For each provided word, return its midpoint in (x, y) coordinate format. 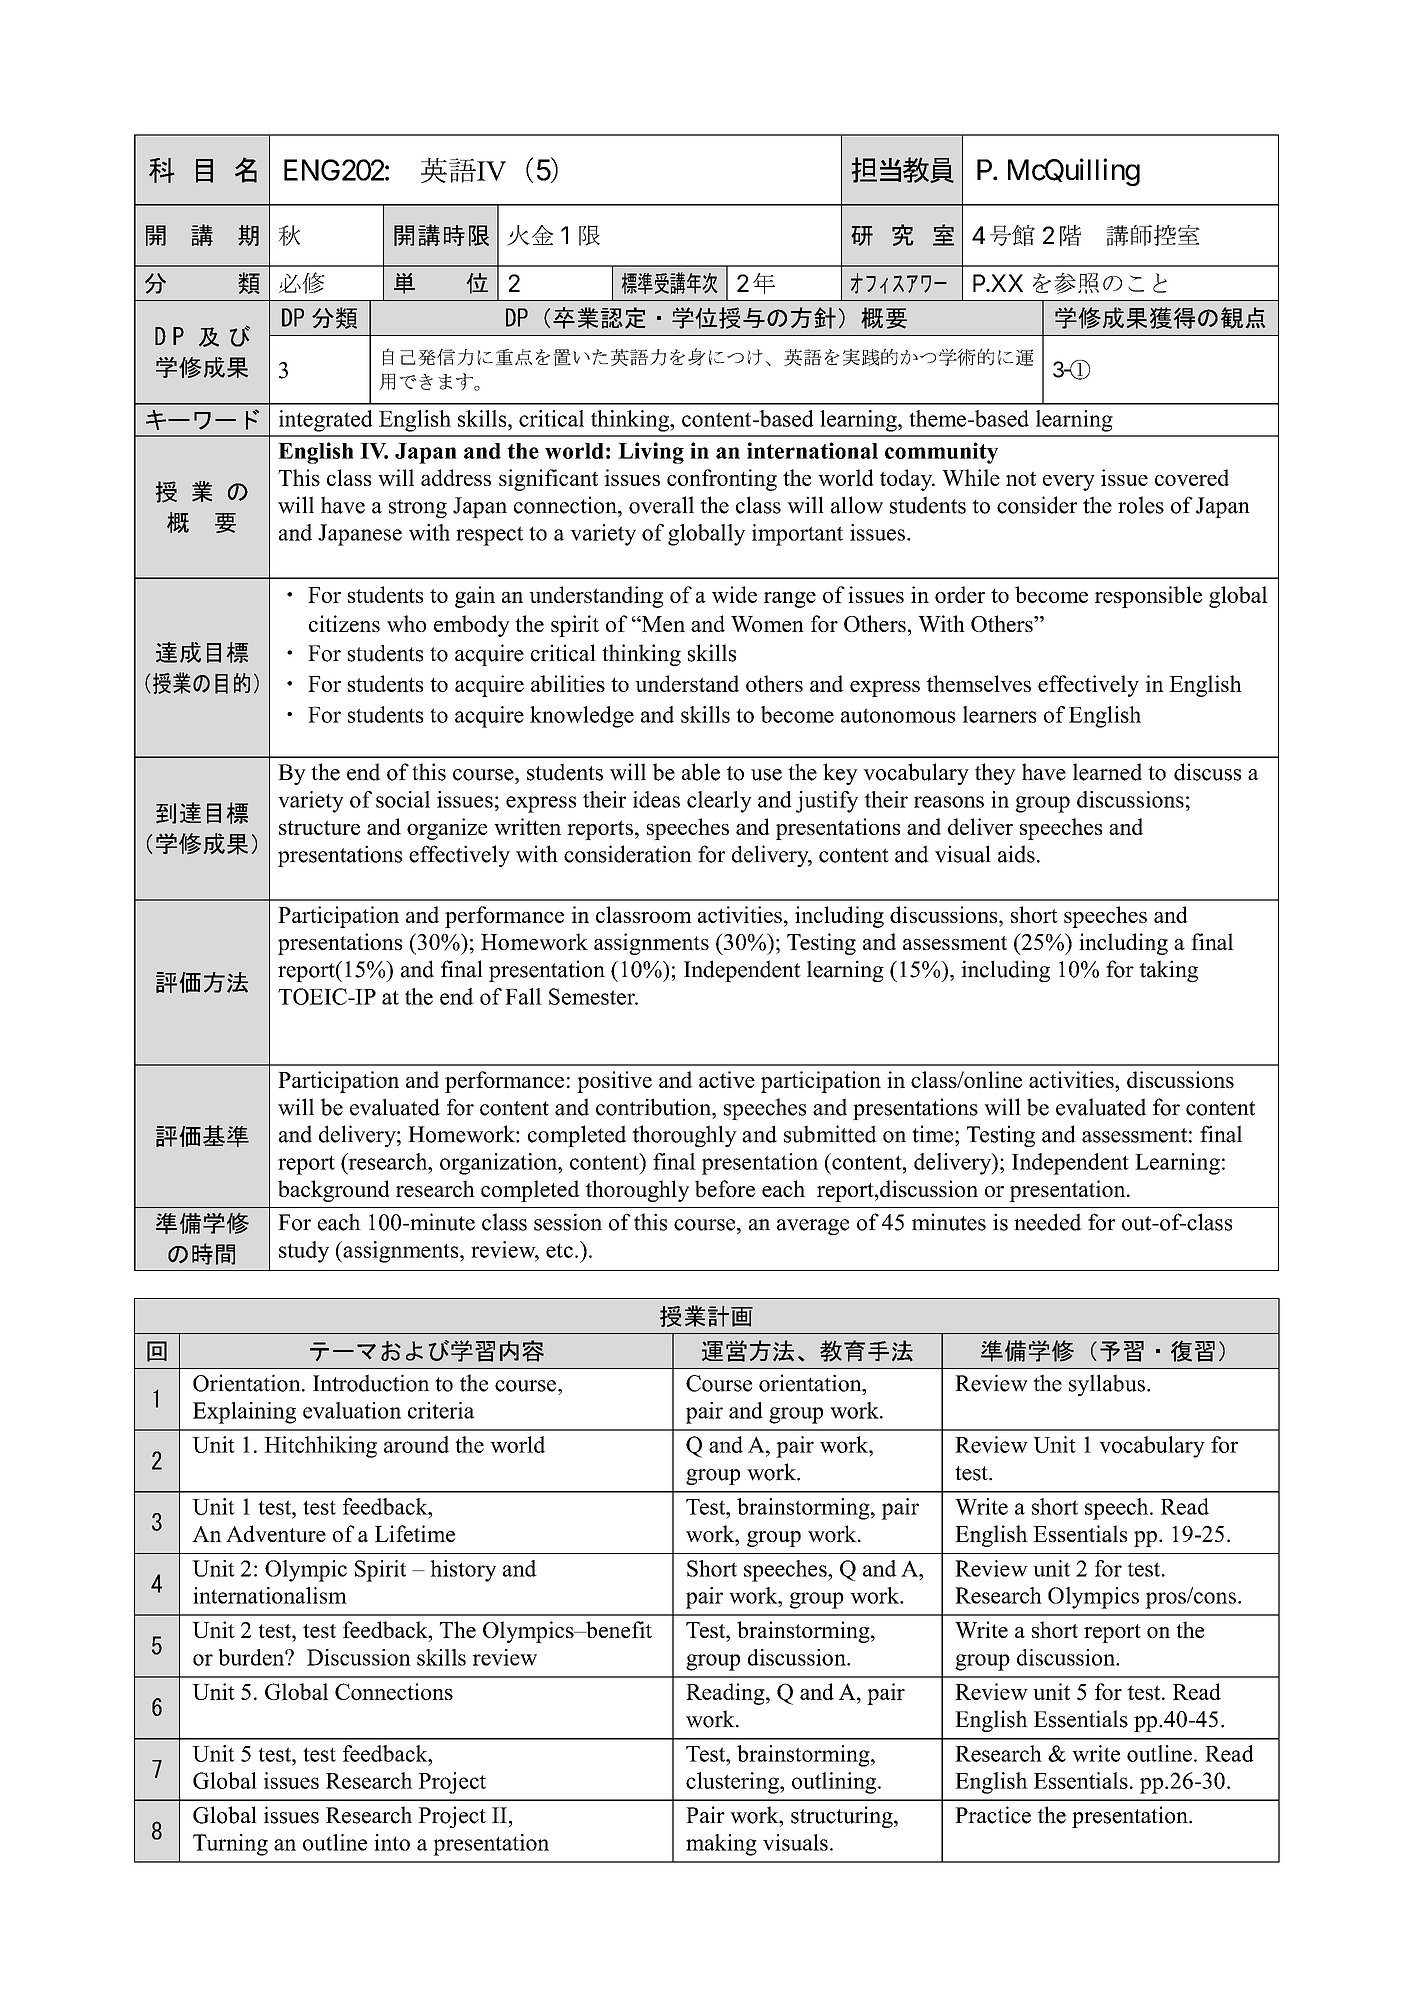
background (334, 1191)
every (1069, 483)
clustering (733, 1783)
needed (1048, 1222)
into (392, 1842)
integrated (325, 421)
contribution (654, 1107)
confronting (722, 480)
